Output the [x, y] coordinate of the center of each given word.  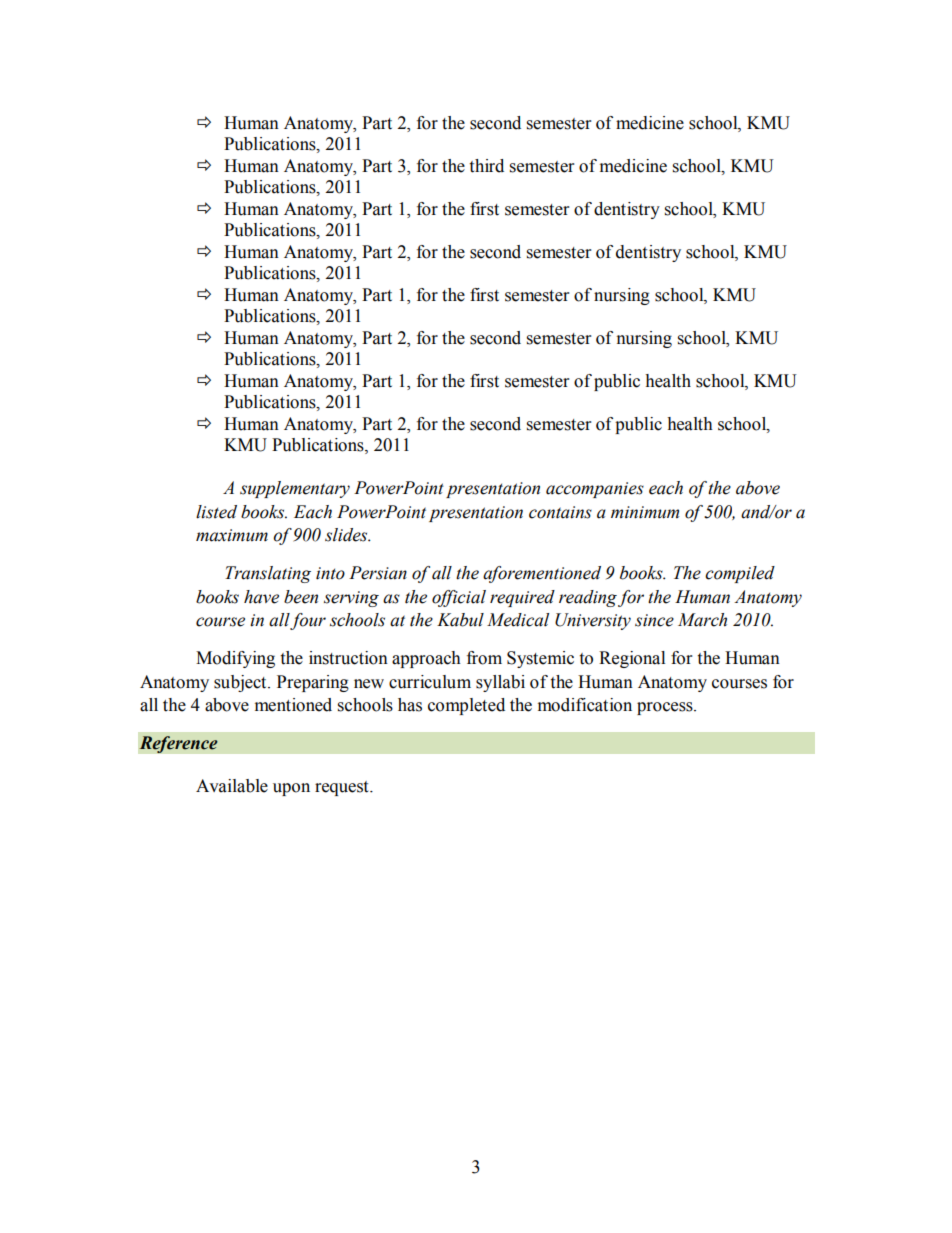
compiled [740, 574]
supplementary [295, 489]
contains [560, 512]
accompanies [595, 490]
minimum [645, 512]
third [486, 166]
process [666, 708]
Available [232, 786]
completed [466, 706]
